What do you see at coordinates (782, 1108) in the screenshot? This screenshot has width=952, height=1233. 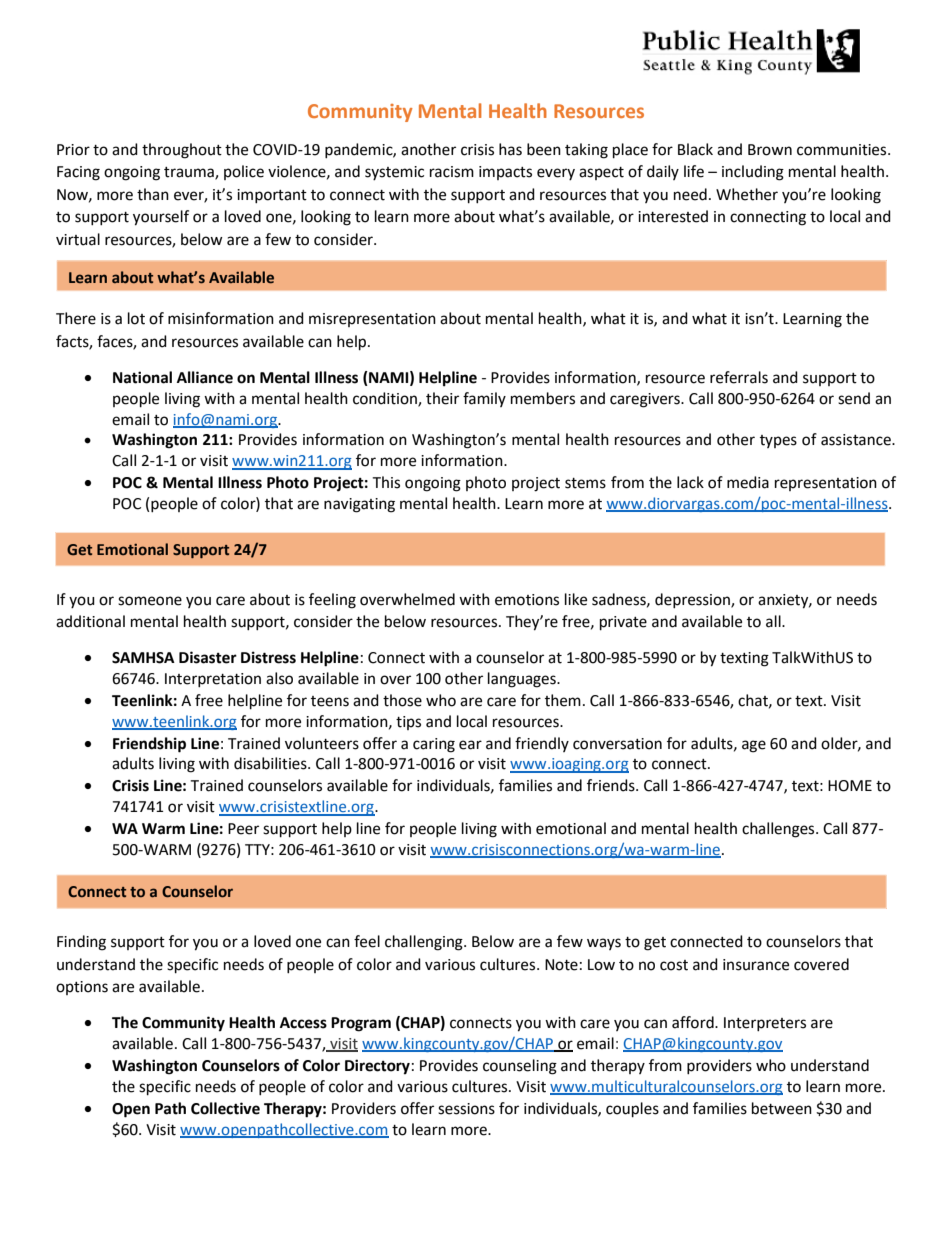 I see `between` at bounding box center [782, 1108].
